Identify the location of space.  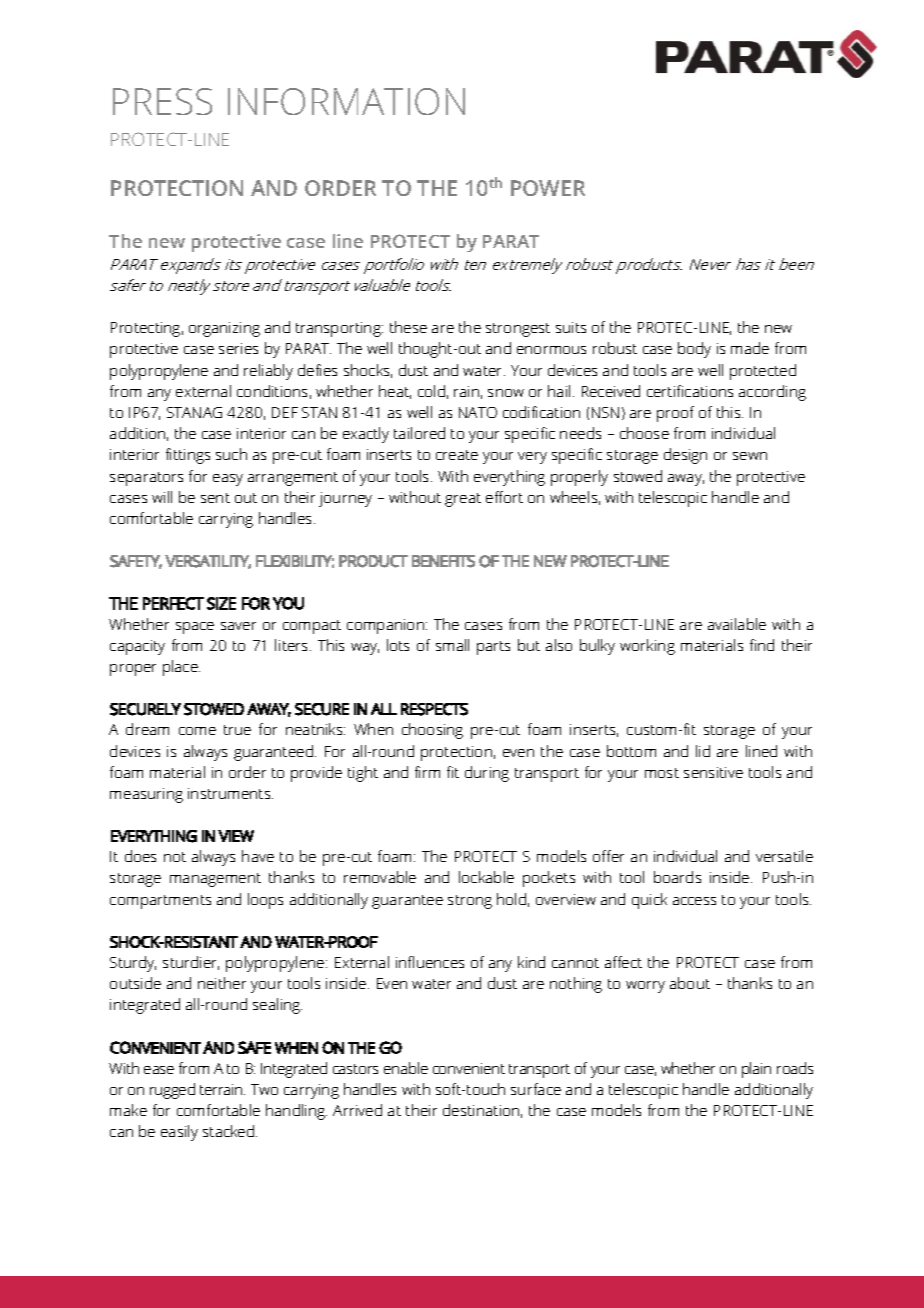
(195, 628).
